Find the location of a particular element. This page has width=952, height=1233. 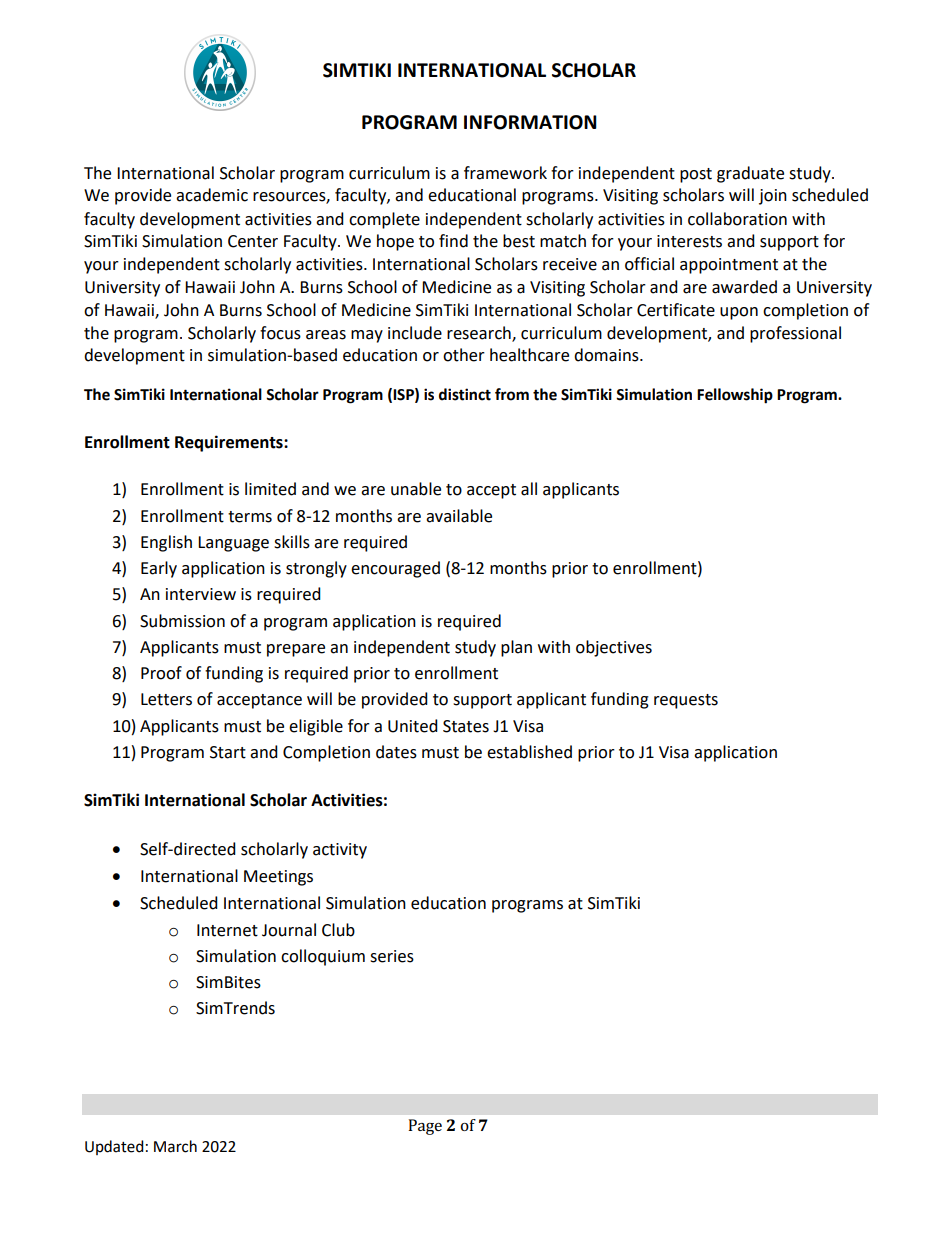

dates is located at coordinates (396, 752).
